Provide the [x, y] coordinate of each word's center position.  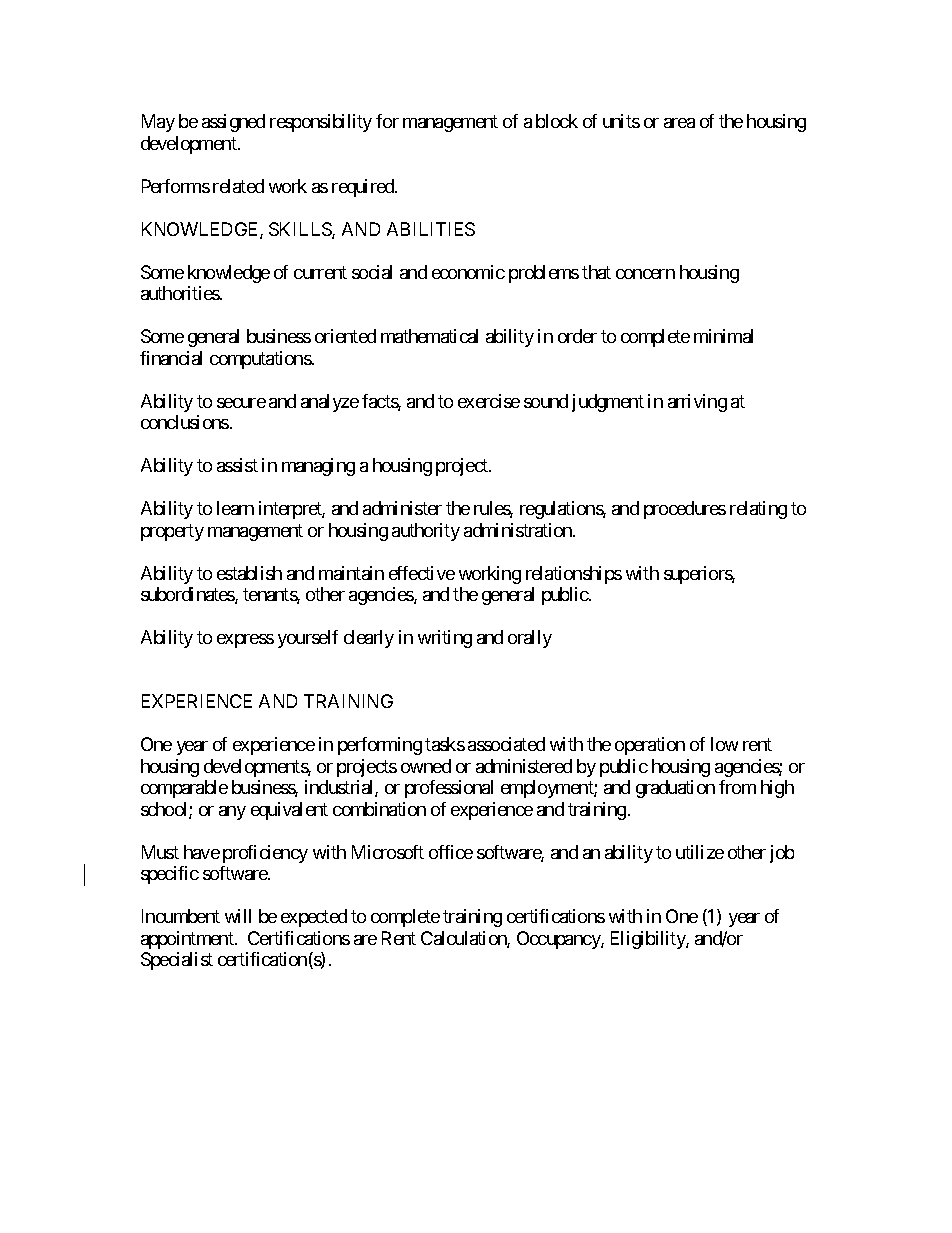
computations [261, 360]
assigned [233, 123]
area [679, 123]
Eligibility [649, 940]
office [451, 852]
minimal [723, 336]
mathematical [429, 336]
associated [506, 744]
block [557, 121]
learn [235, 508]
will [238, 916]
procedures [685, 510]
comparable [184, 789]
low [724, 744]
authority [426, 532]
